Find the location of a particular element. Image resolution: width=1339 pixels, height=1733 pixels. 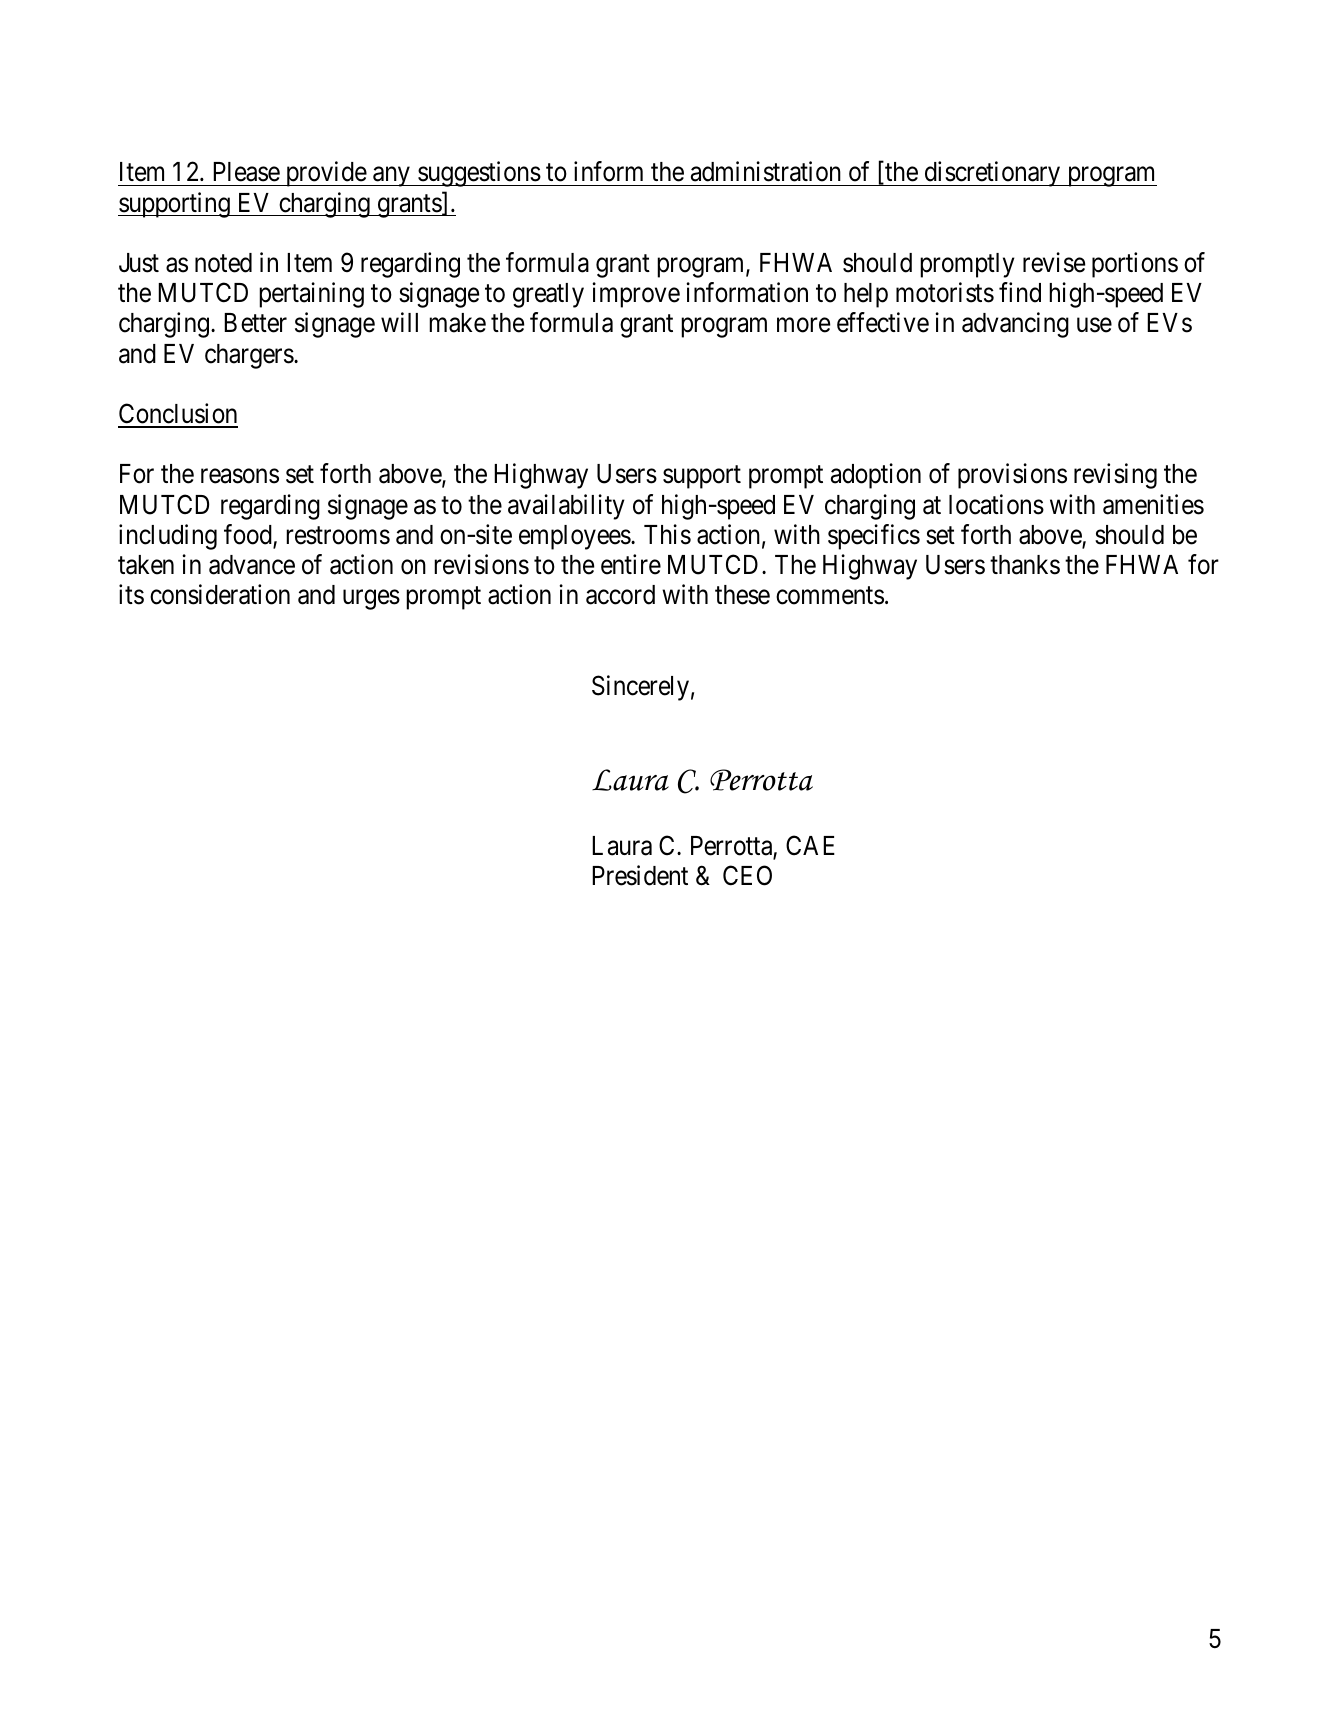

Please is located at coordinates (246, 172).
